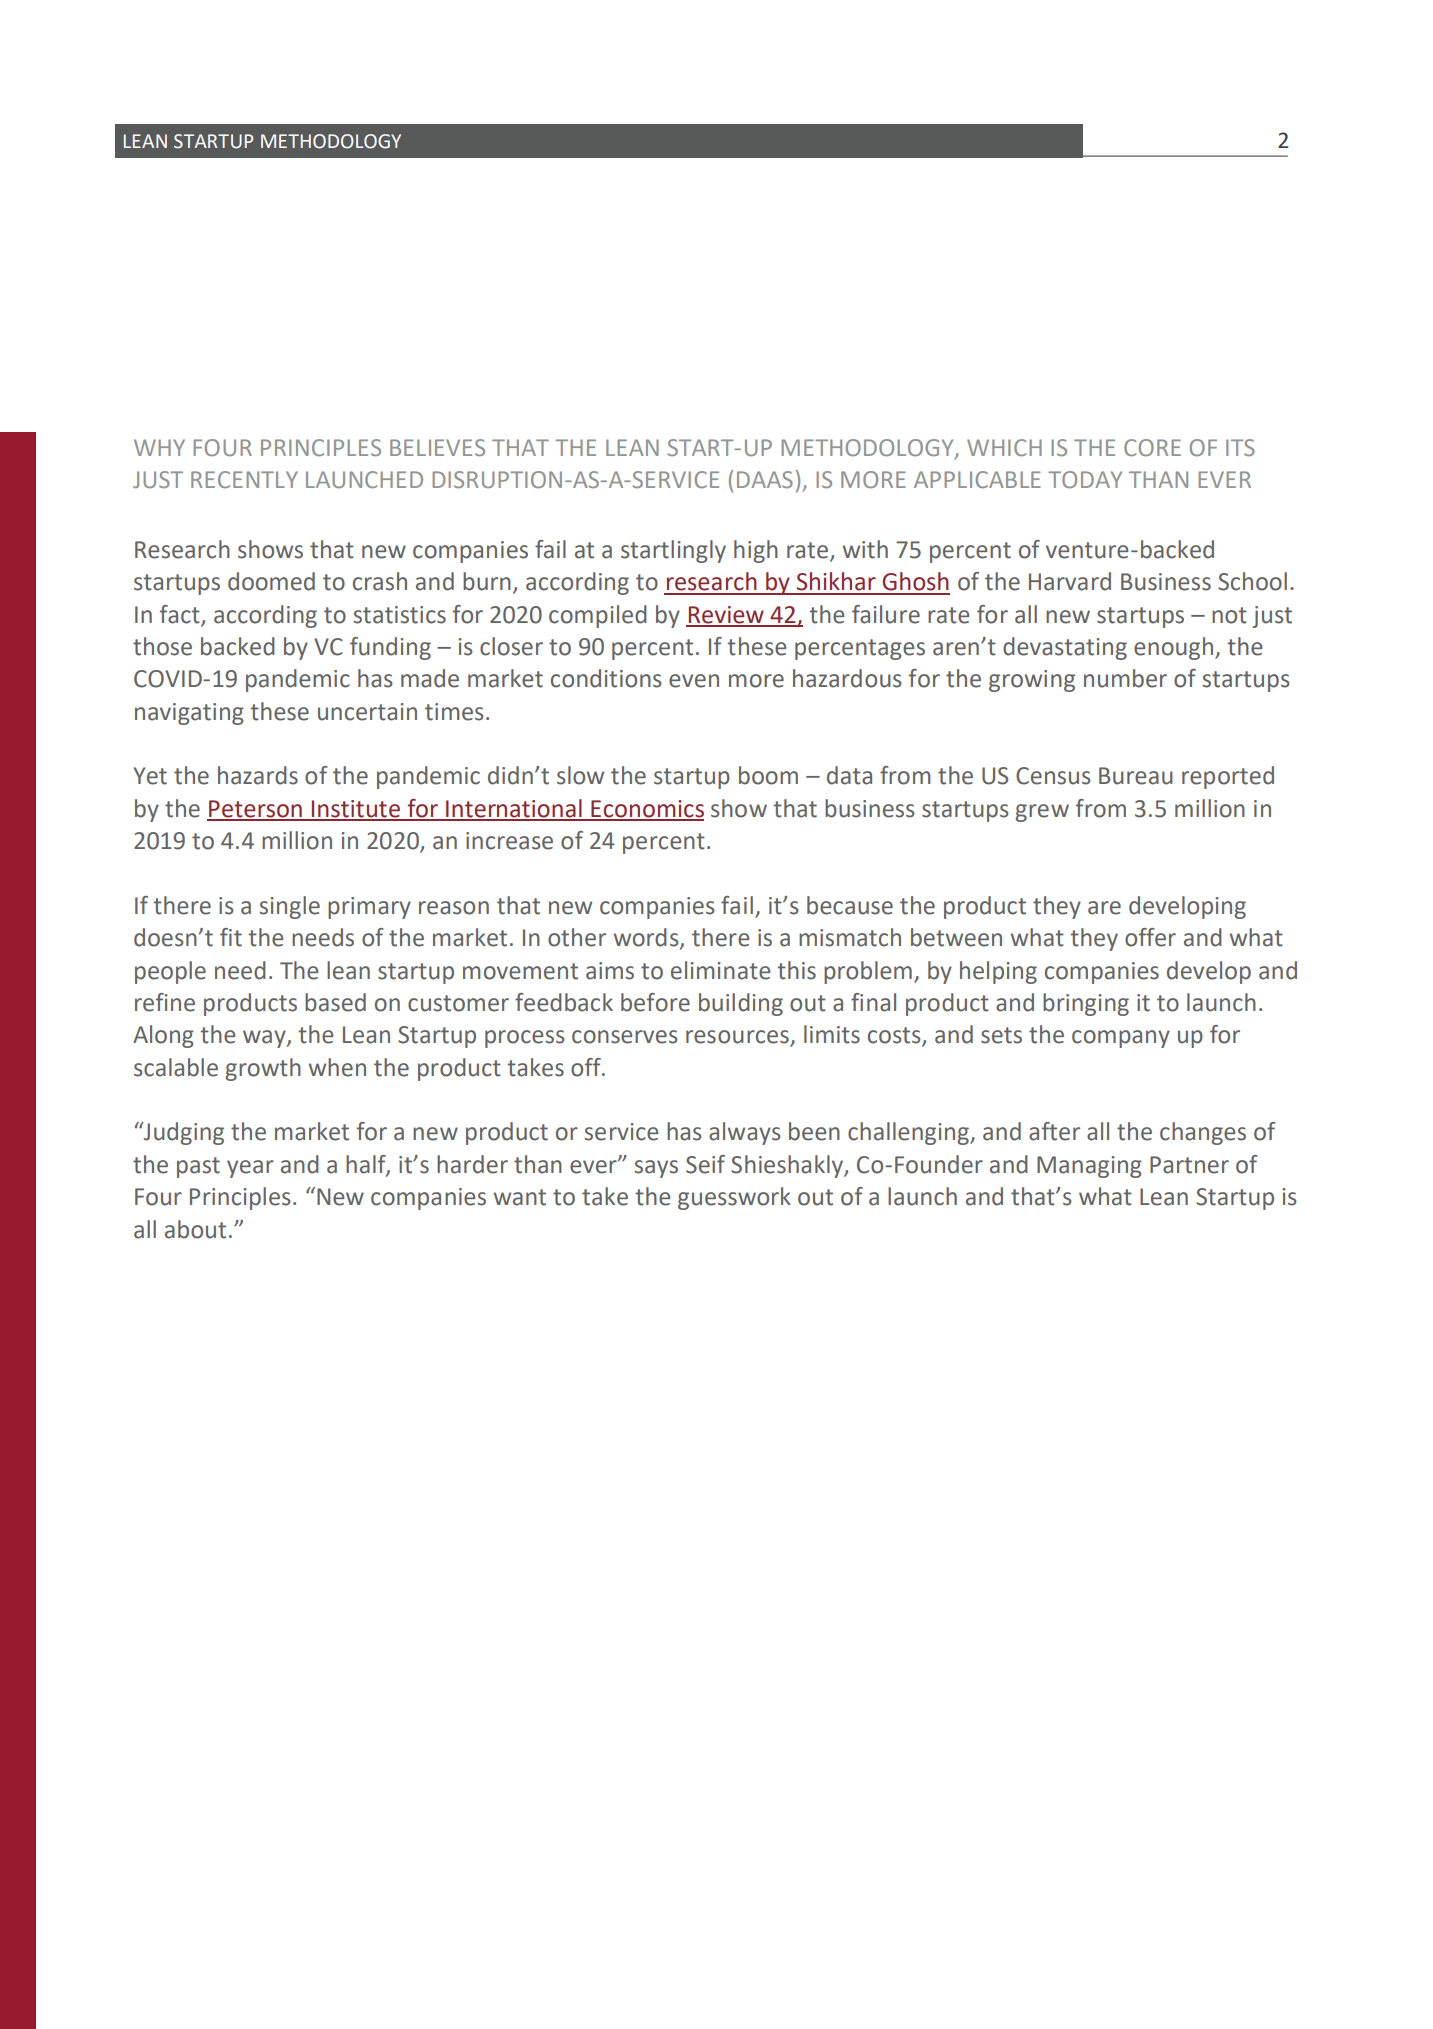 Image resolution: width=1433 pixels, height=2029 pixels. What do you see at coordinates (768, 775) in the image?
I see `boom` at bounding box center [768, 775].
